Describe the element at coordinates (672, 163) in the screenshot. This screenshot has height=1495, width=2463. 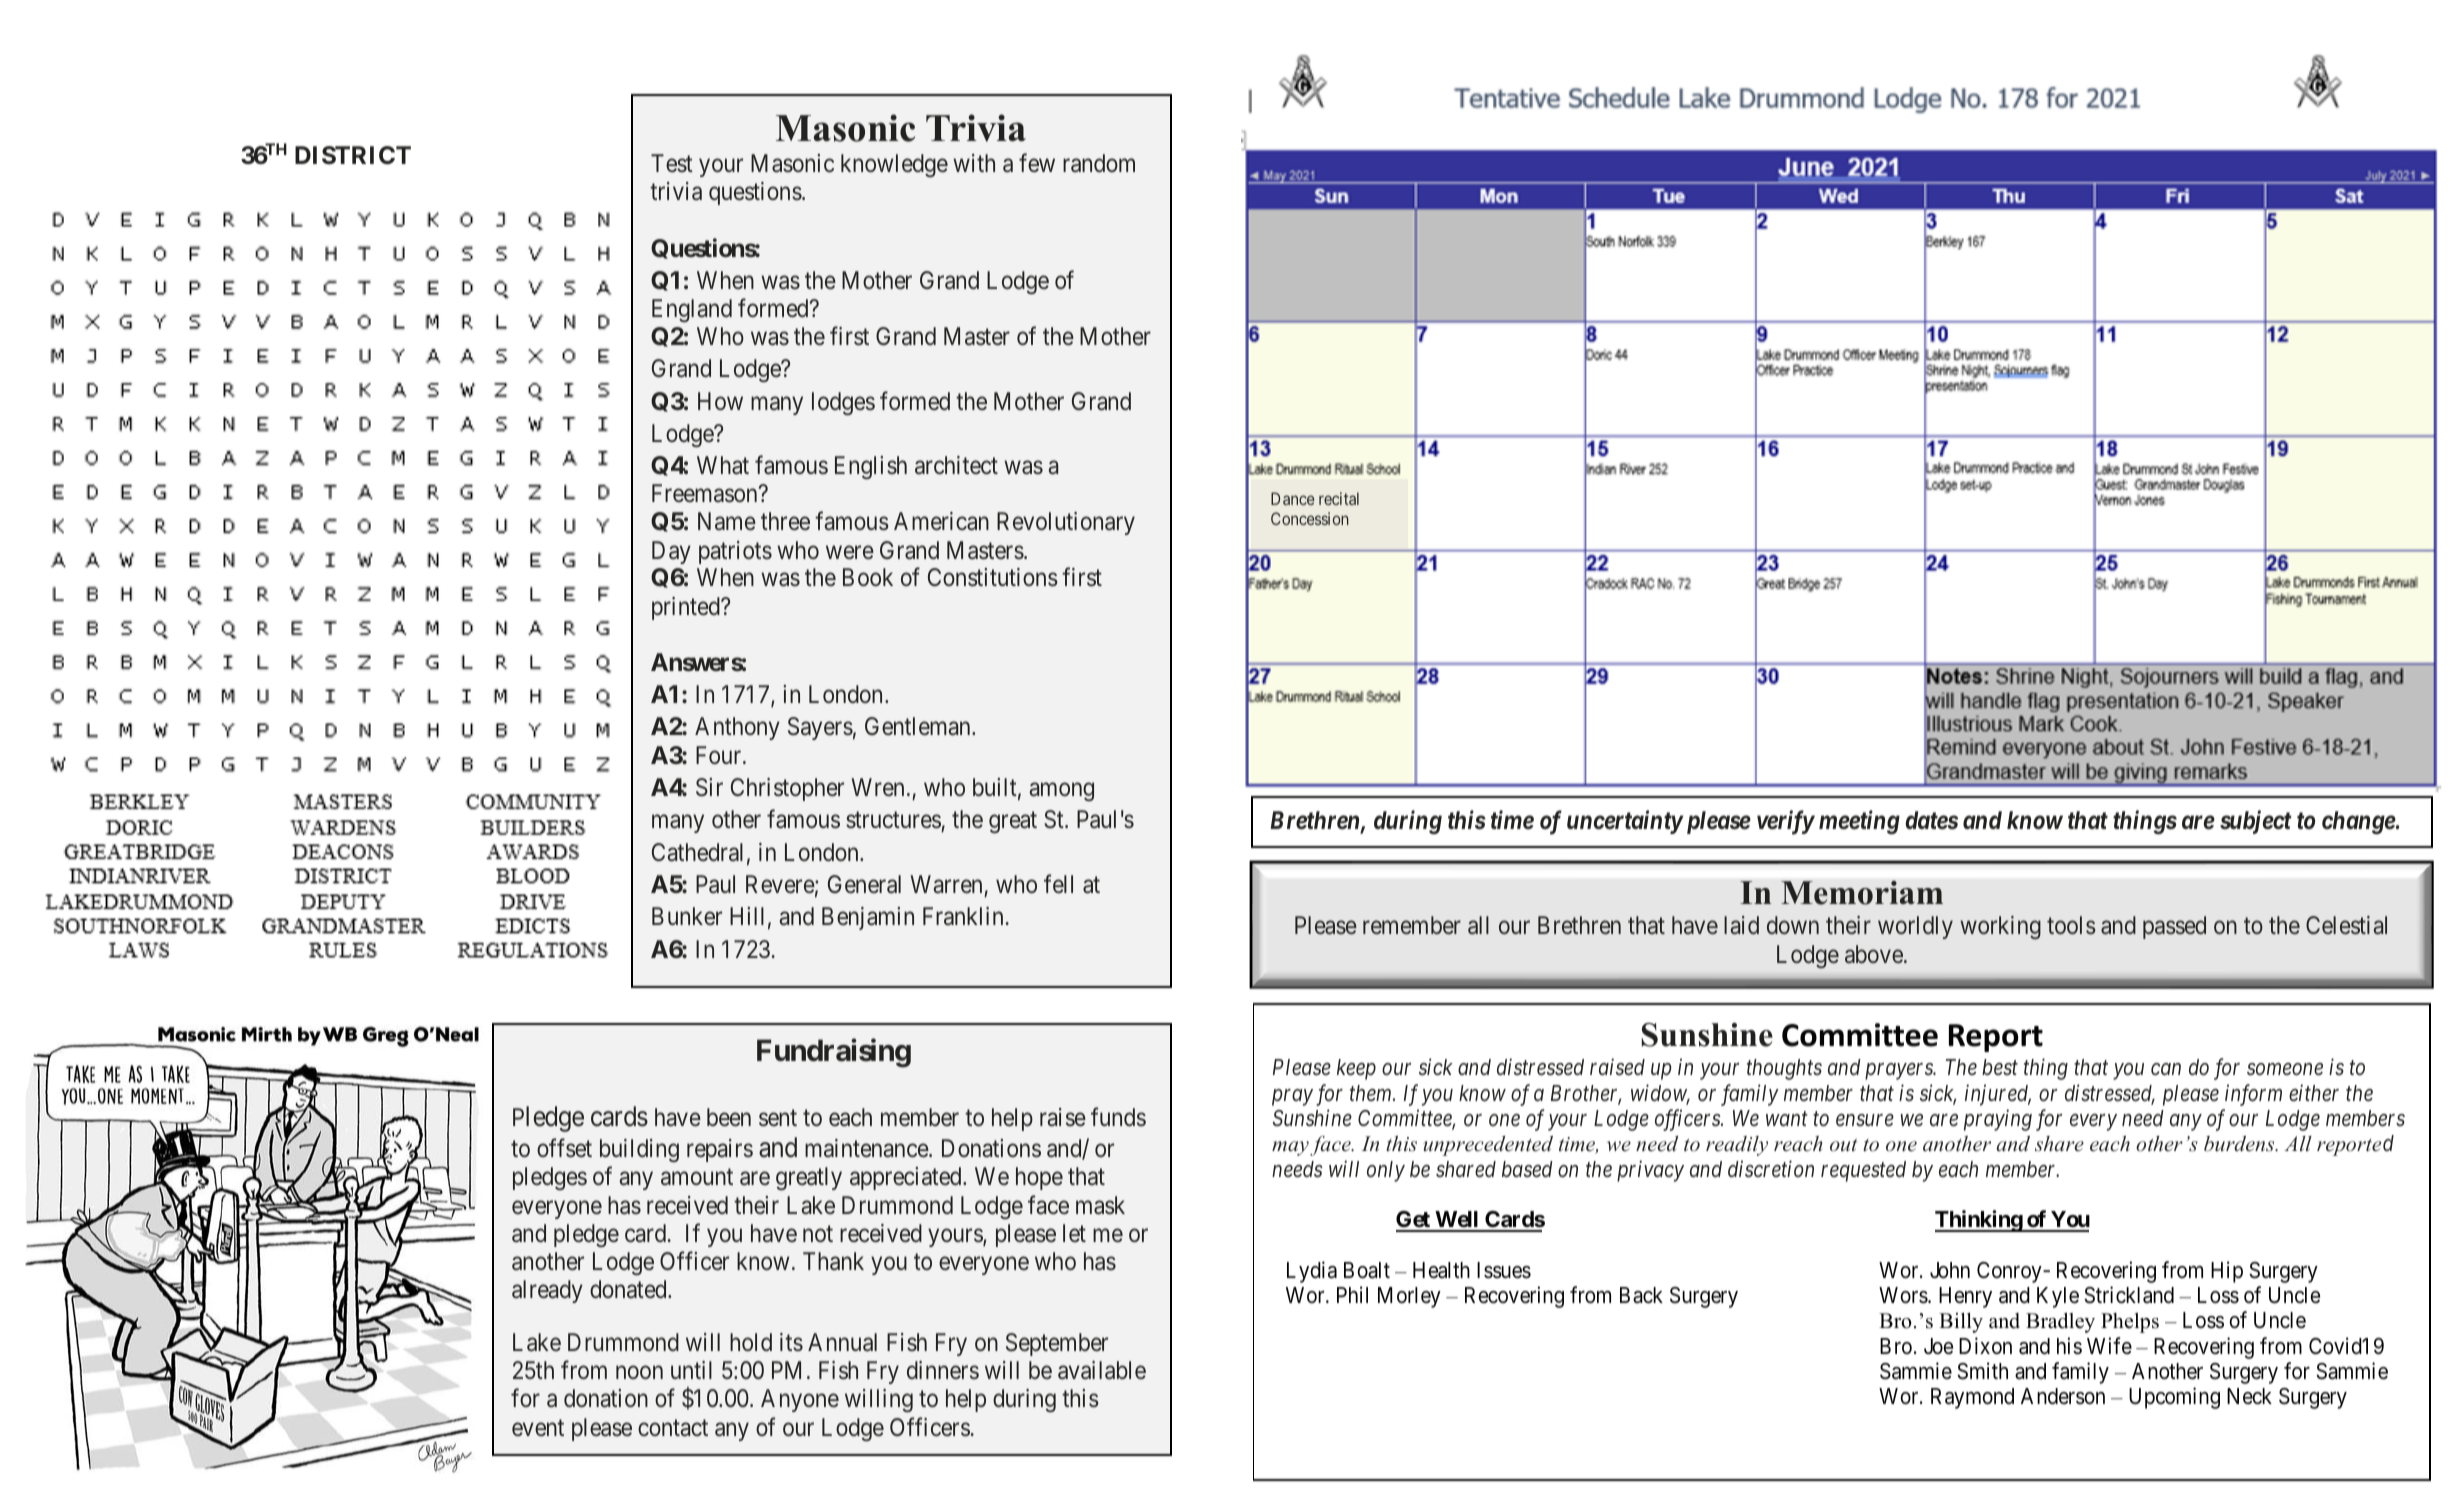
I see `Test` at that location.
